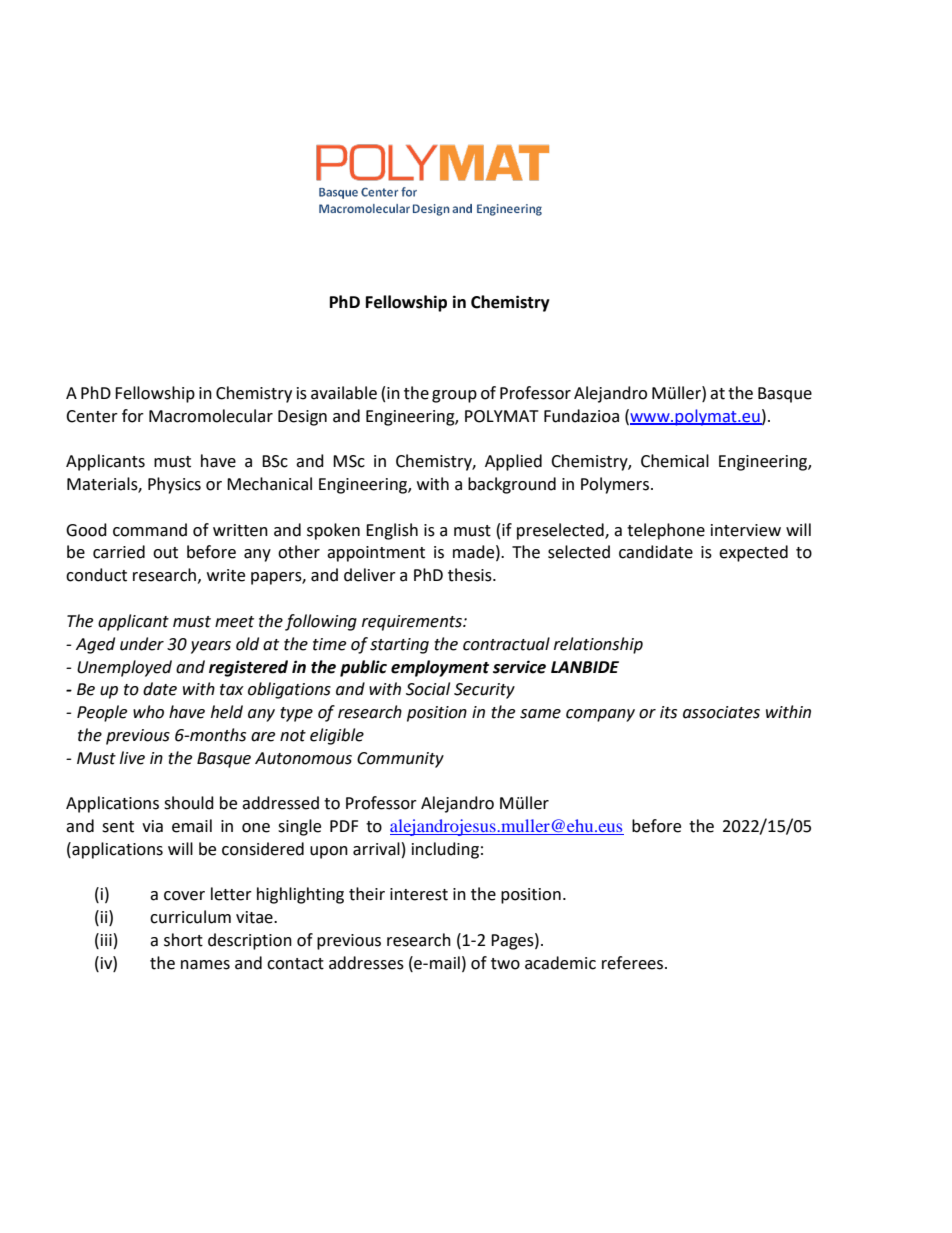 The image size is (952, 1233). Describe the element at coordinates (124, 668) in the screenshot. I see `Unemployed` at that location.
